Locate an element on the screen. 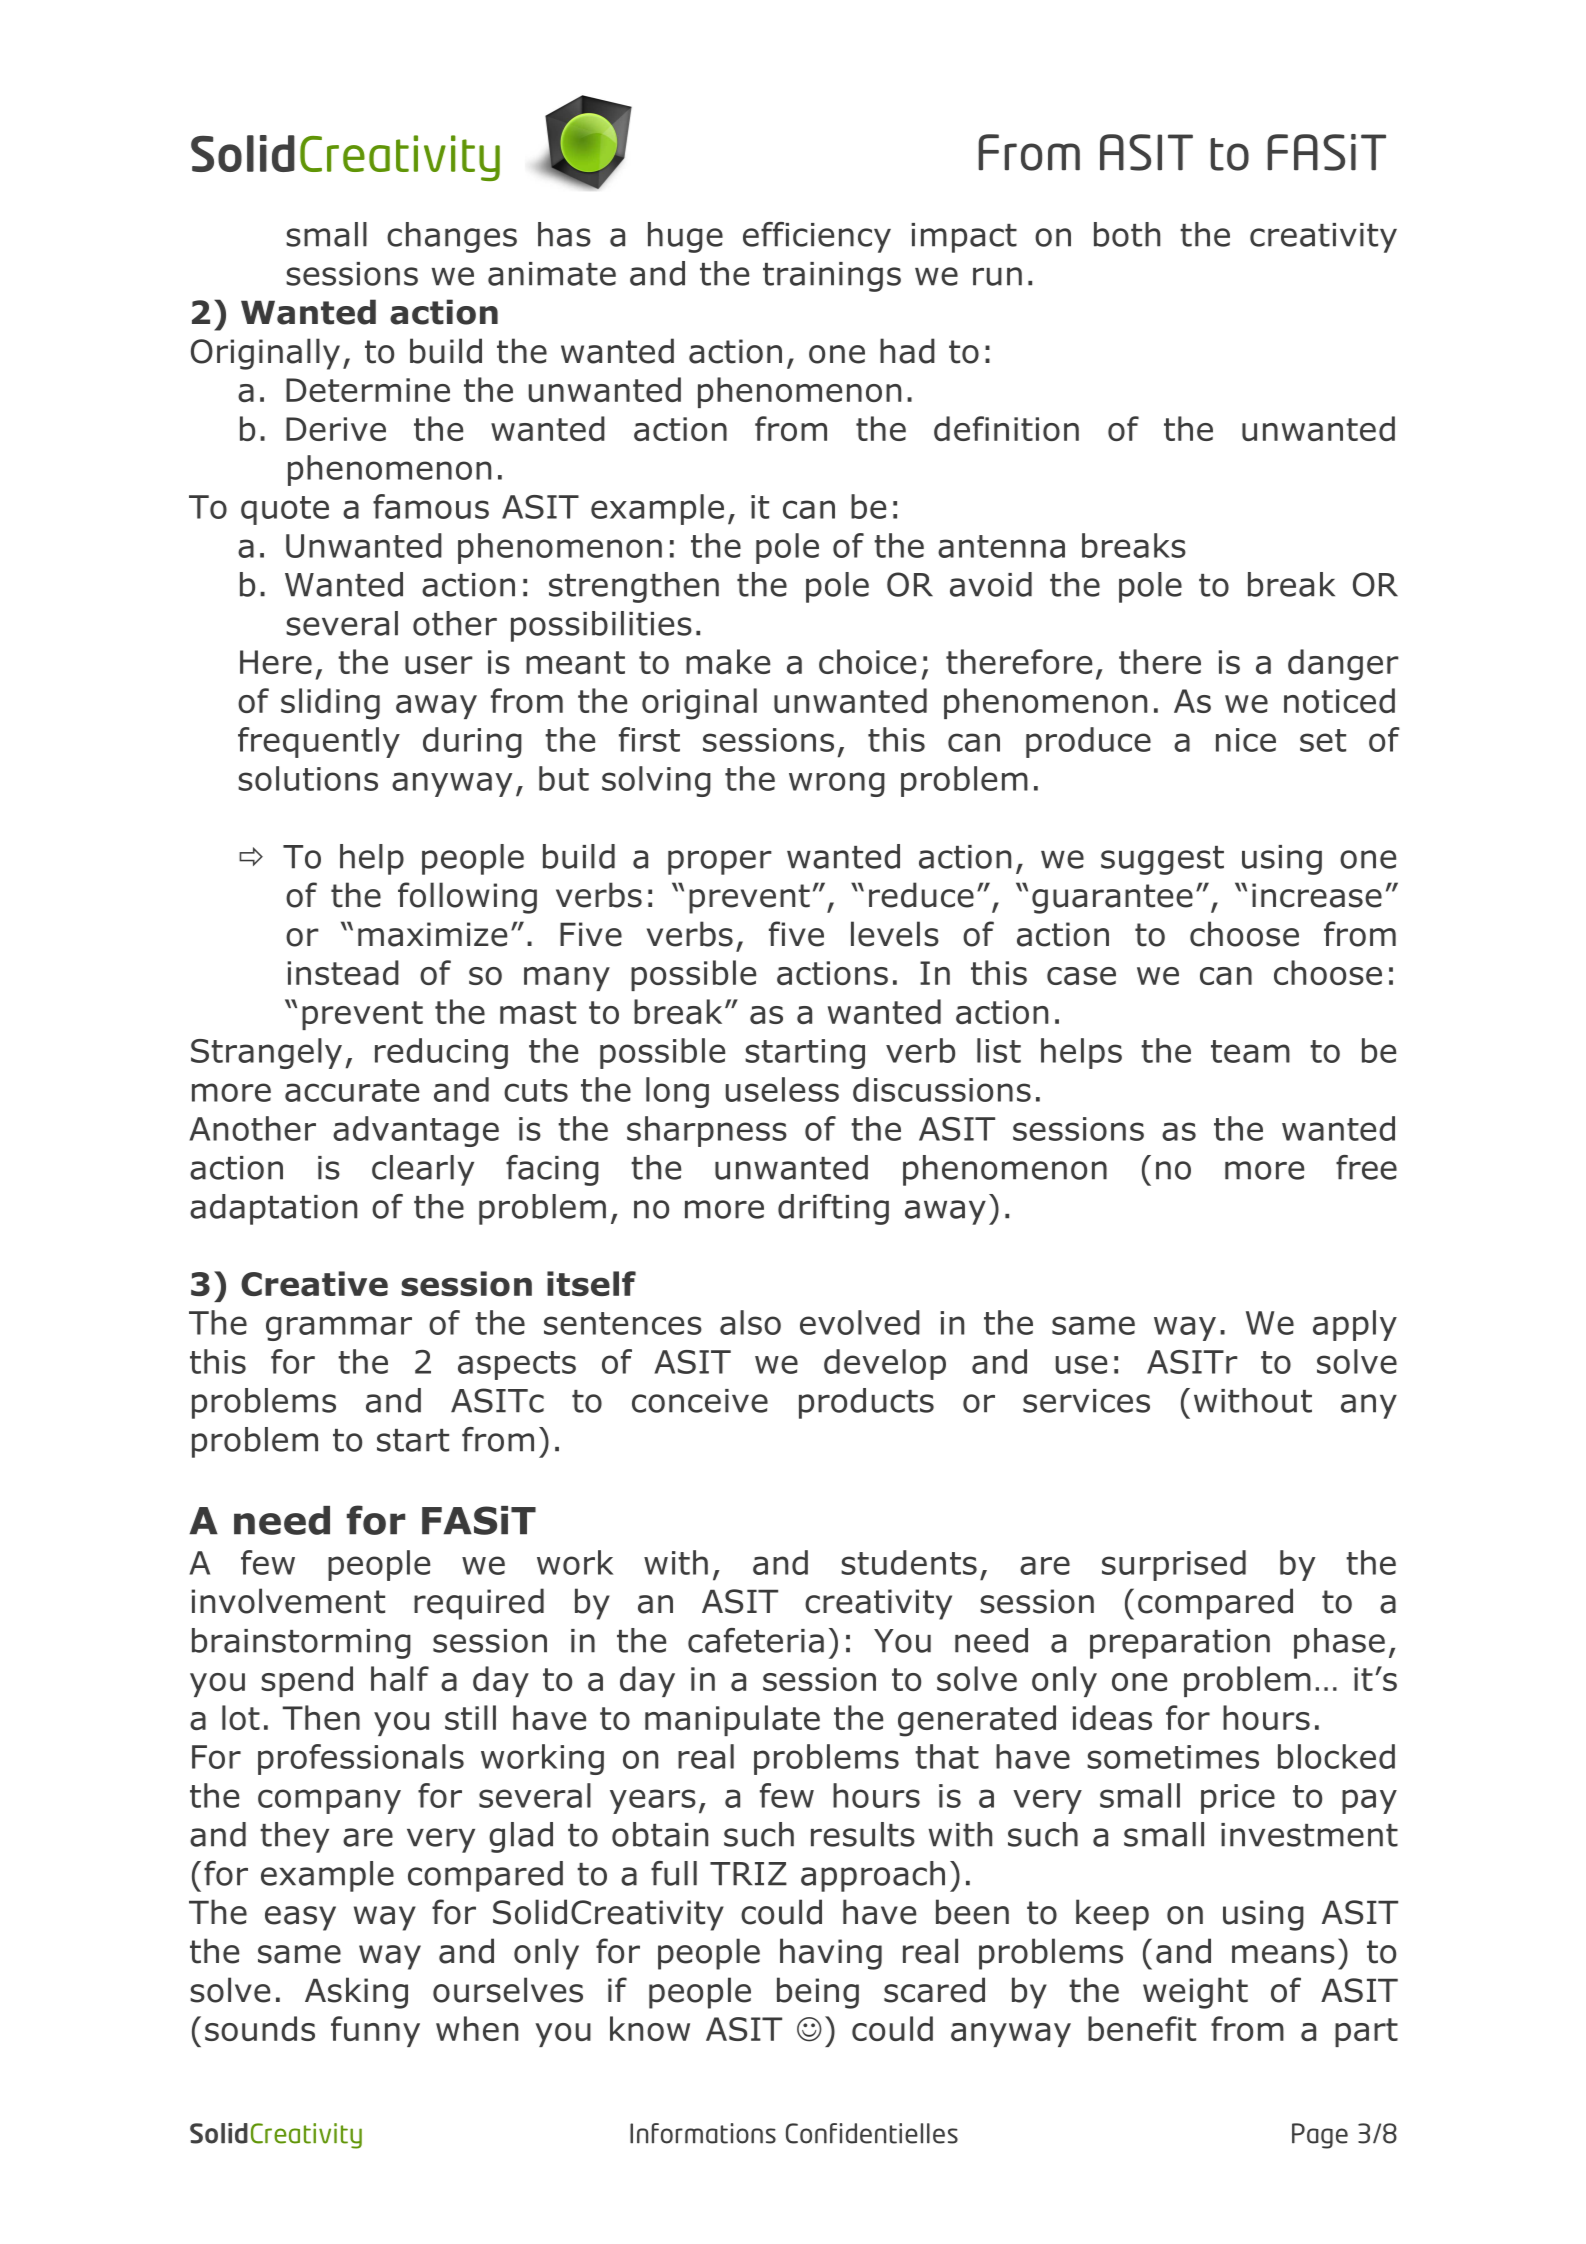 The image size is (1586, 2244). both is located at coordinates (1127, 234).
